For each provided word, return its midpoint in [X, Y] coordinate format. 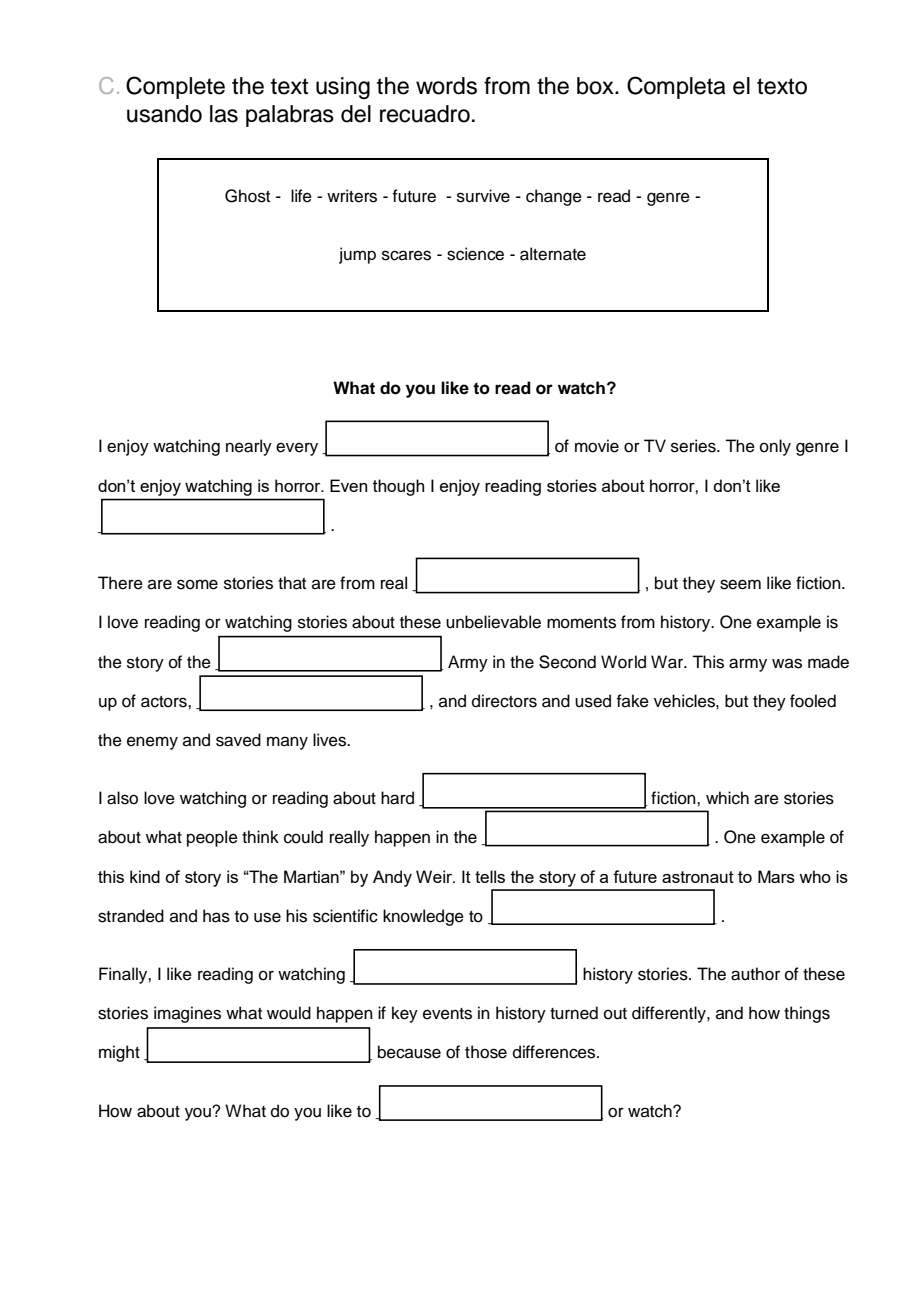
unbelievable [493, 622]
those [486, 1052]
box [596, 86]
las [224, 114]
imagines [187, 1014]
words [446, 86]
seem [740, 584]
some [197, 584]
